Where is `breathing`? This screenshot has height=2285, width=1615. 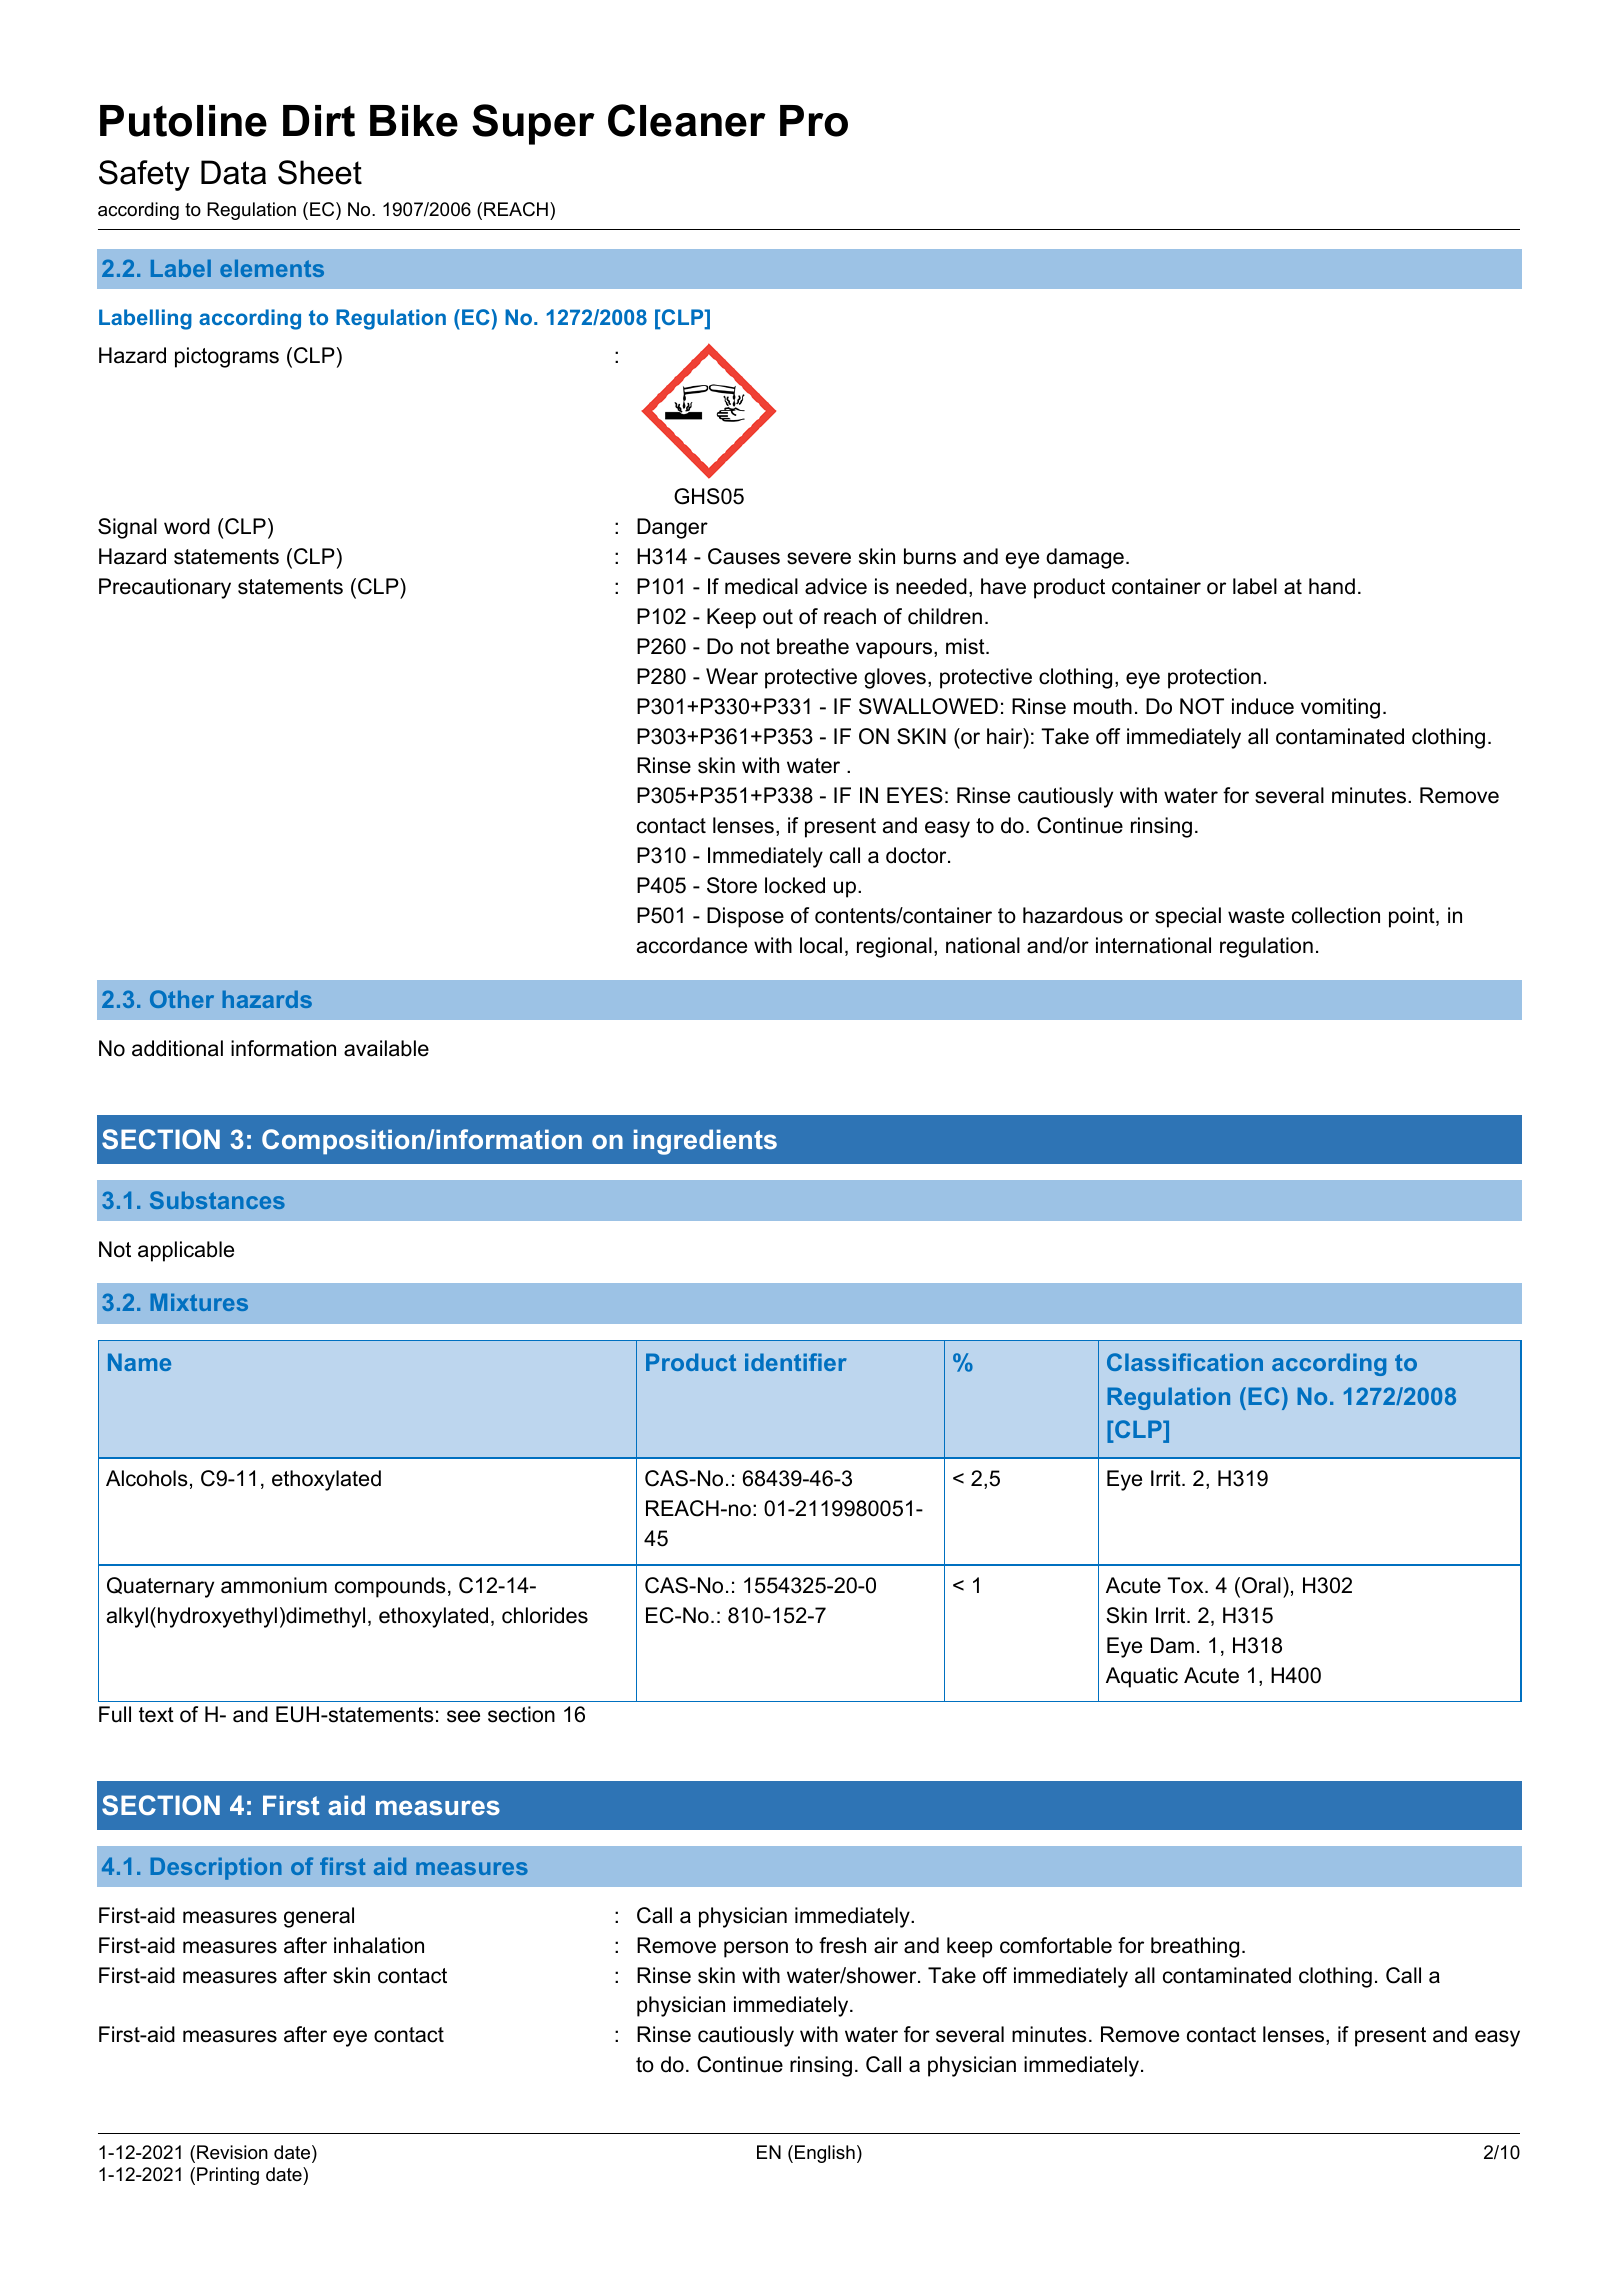 breathing is located at coordinates (1195, 1947).
